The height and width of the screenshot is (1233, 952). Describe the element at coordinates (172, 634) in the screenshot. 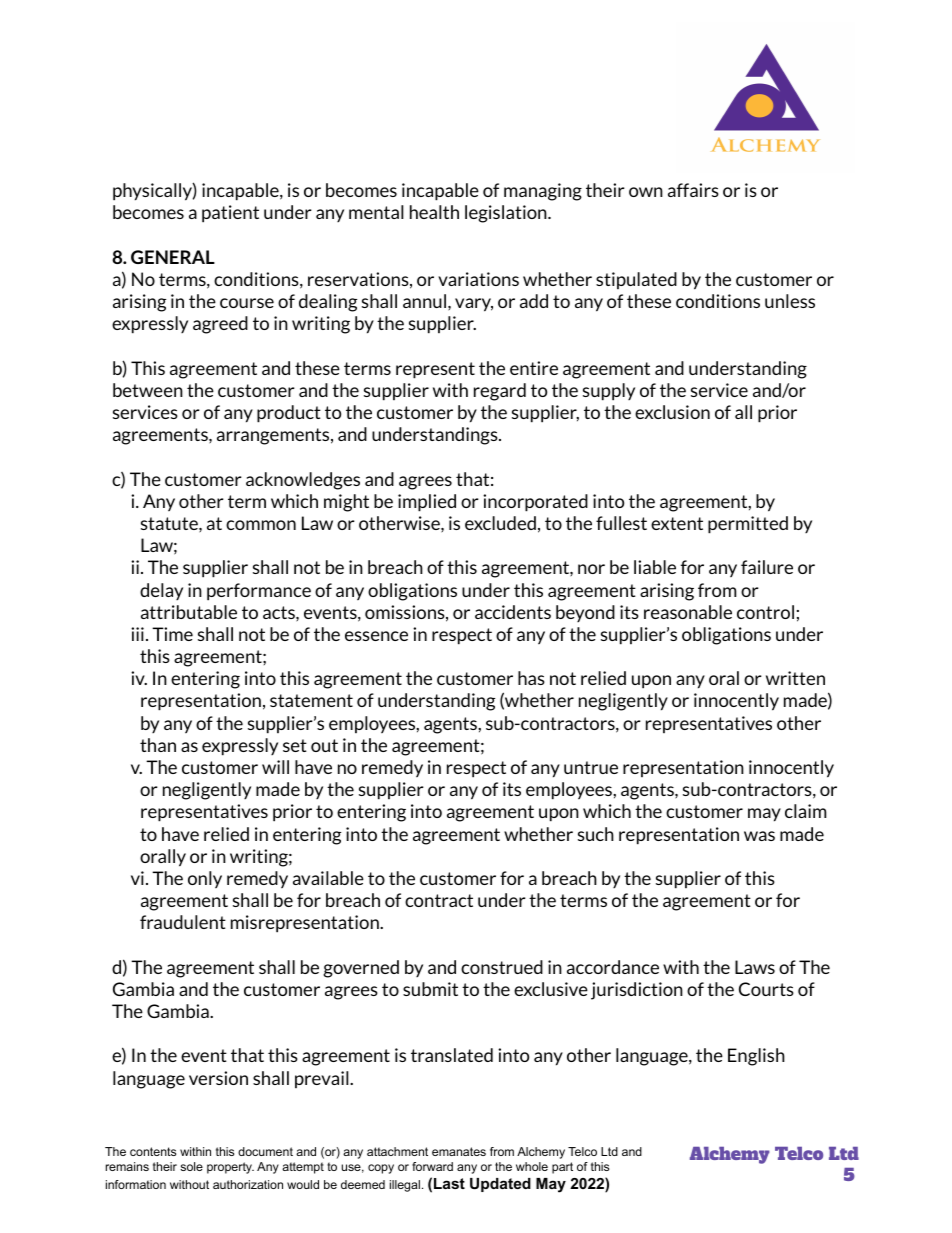

I see `Time` at that location.
